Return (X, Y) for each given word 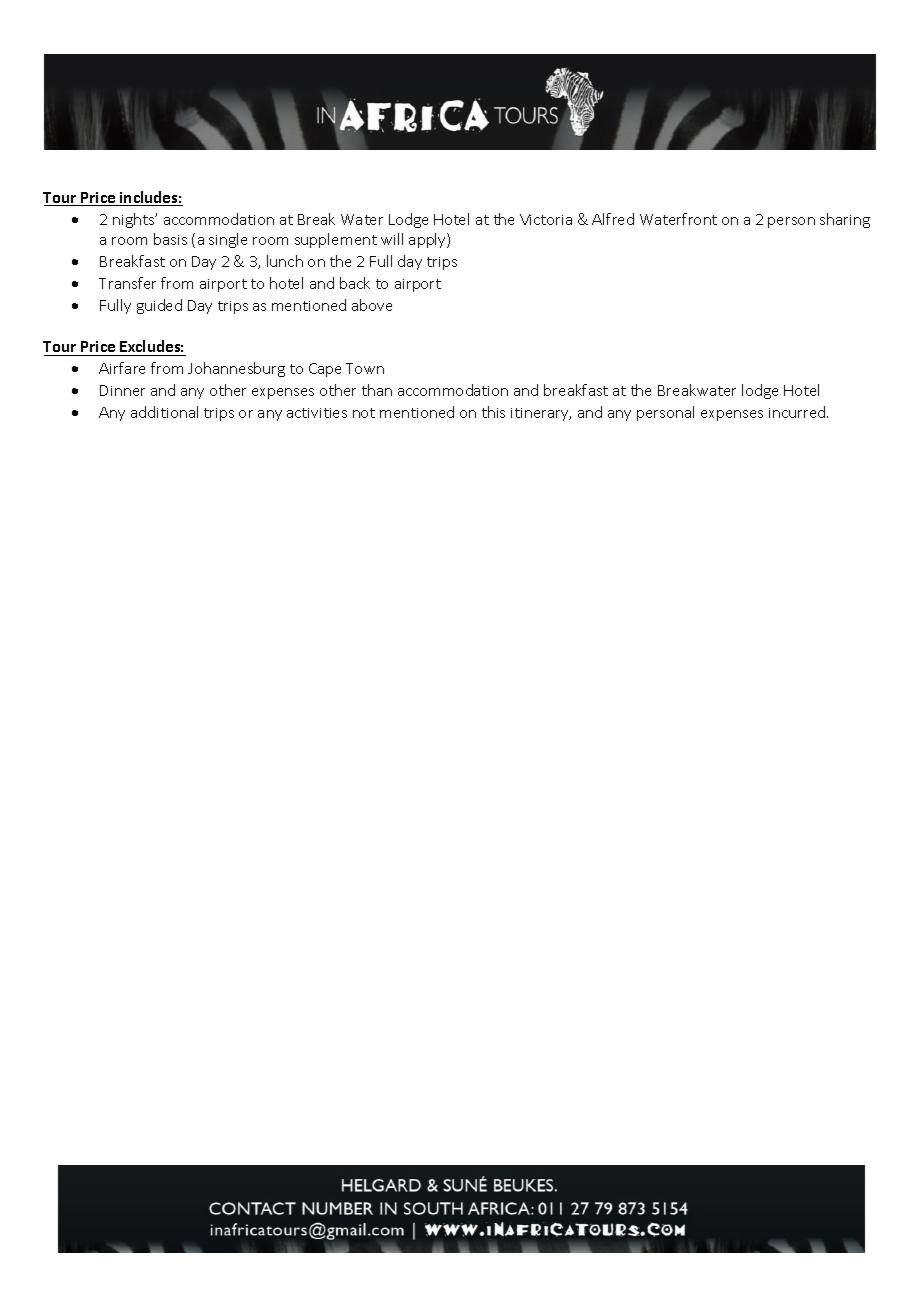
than (377, 390)
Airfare (122, 368)
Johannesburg (236, 369)
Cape (325, 370)
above (372, 305)
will (392, 239)
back (355, 283)
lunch (285, 261)
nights (135, 220)
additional (164, 412)
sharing (845, 220)
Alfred (613, 219)
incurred (798, 412)
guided (159, 306)
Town (365, 368)
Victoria (546, 219)
